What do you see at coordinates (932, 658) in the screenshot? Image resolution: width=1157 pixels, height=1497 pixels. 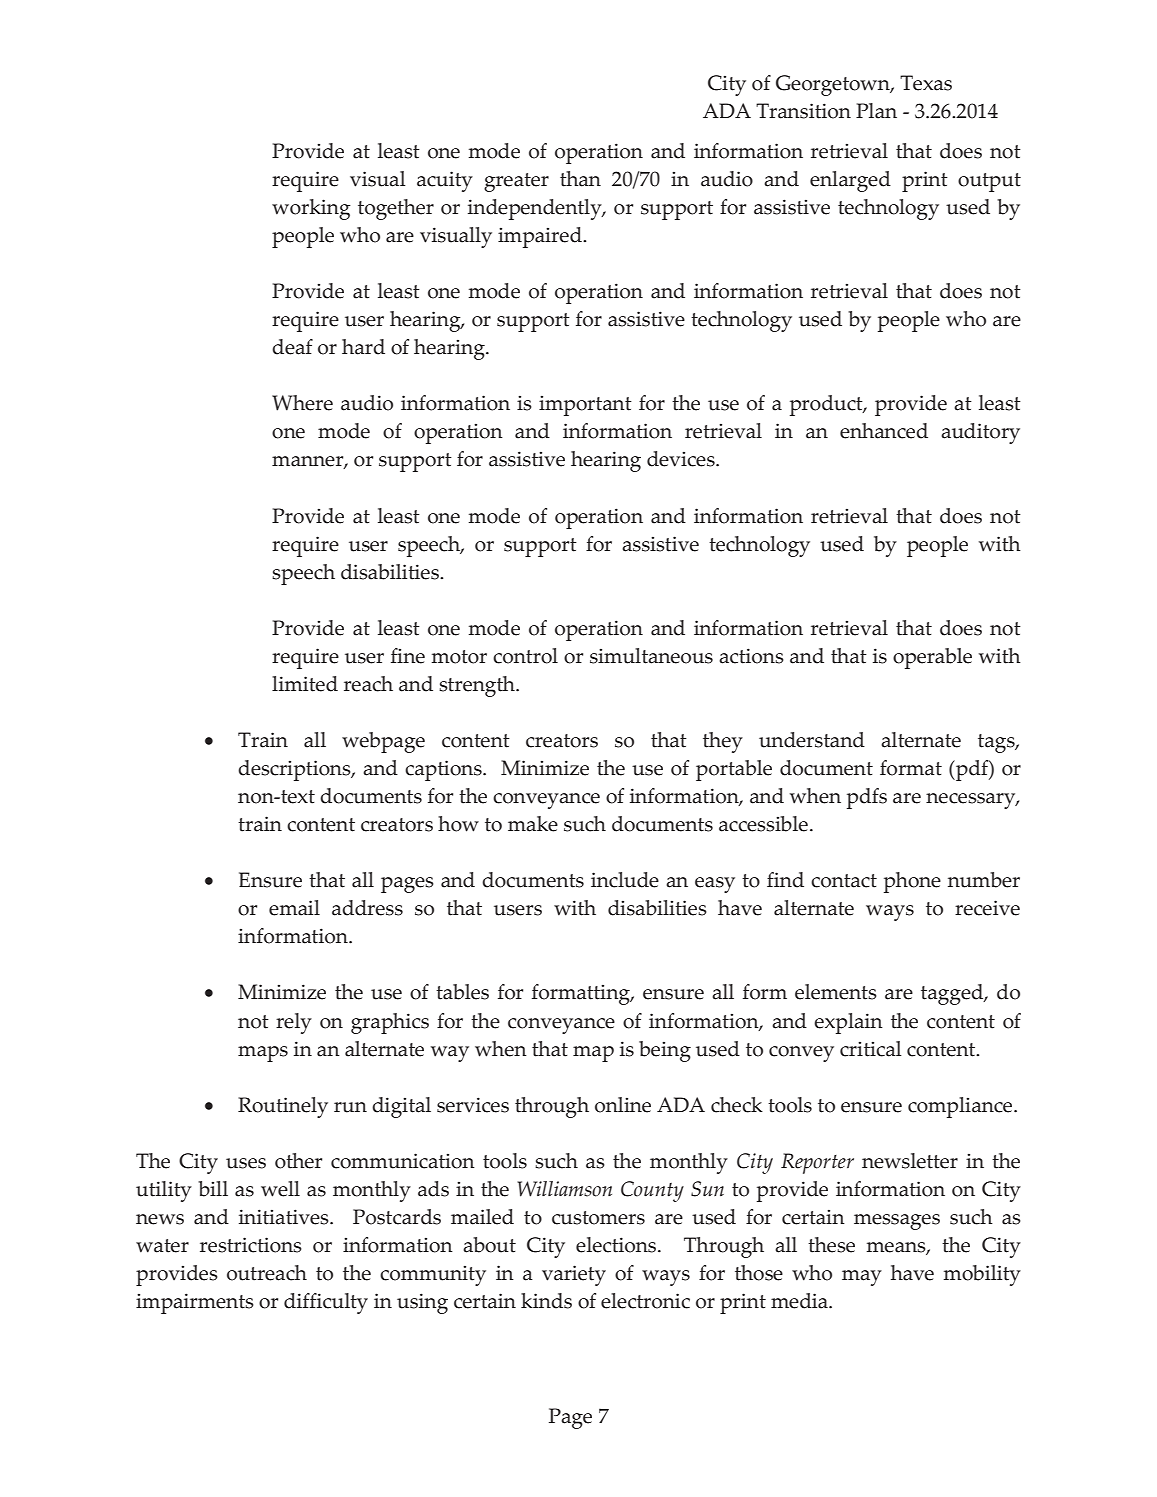 I see `operable` at bounding box center [932, 658].
